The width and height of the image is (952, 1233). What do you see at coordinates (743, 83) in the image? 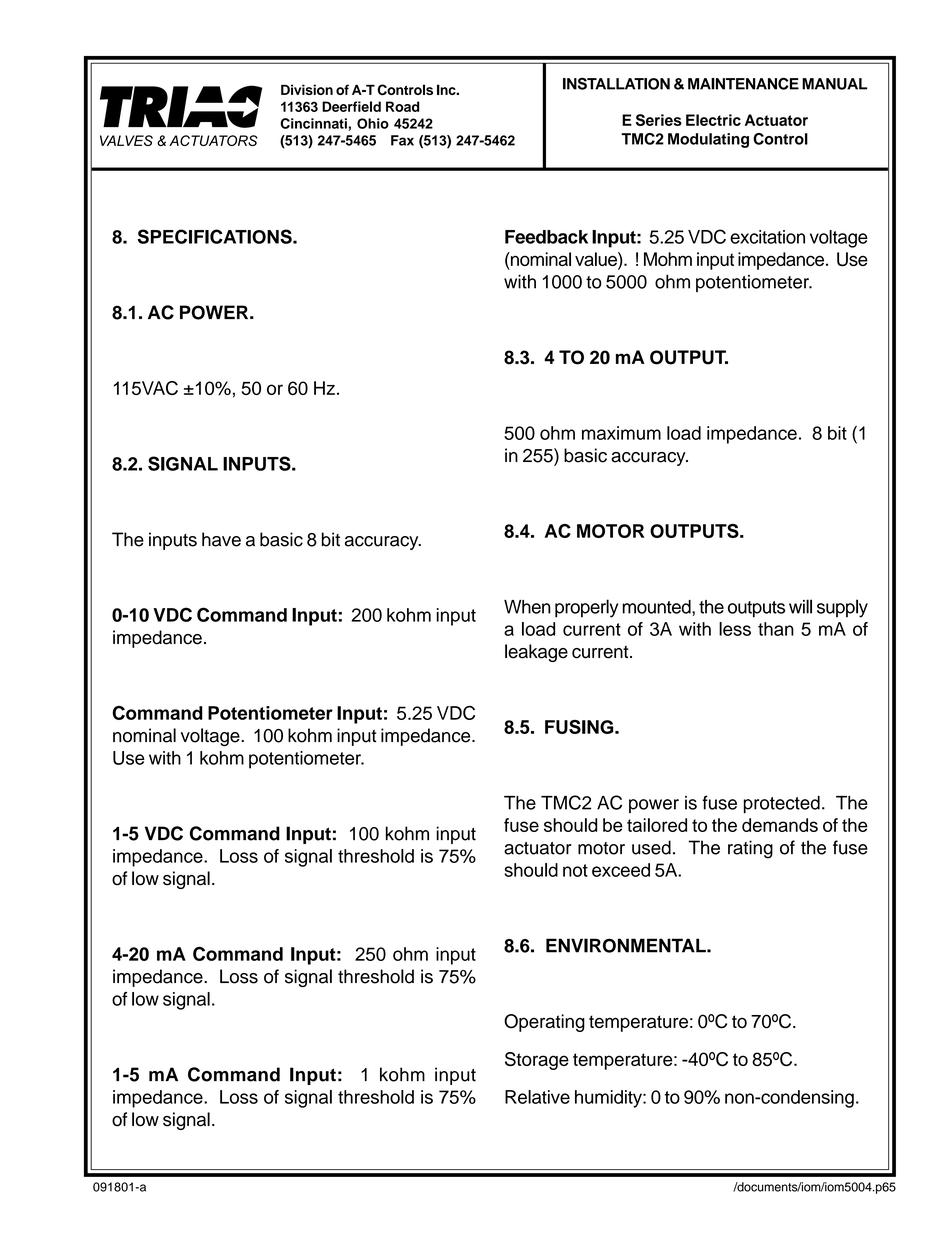
I see `MAINTENANCE` at bounding box center [743, 83].
